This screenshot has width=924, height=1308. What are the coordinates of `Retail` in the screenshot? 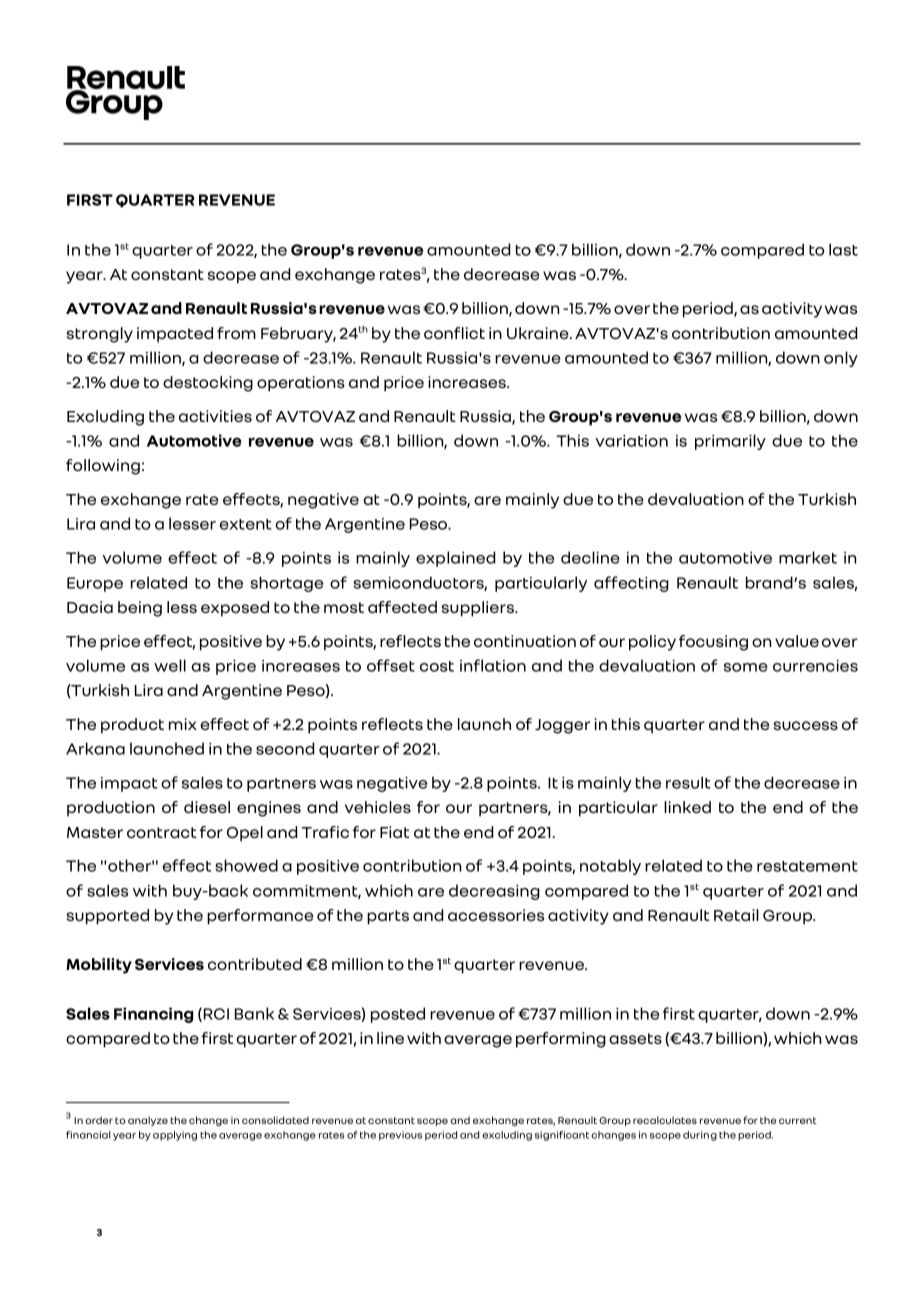 It's located at (736, 915).
